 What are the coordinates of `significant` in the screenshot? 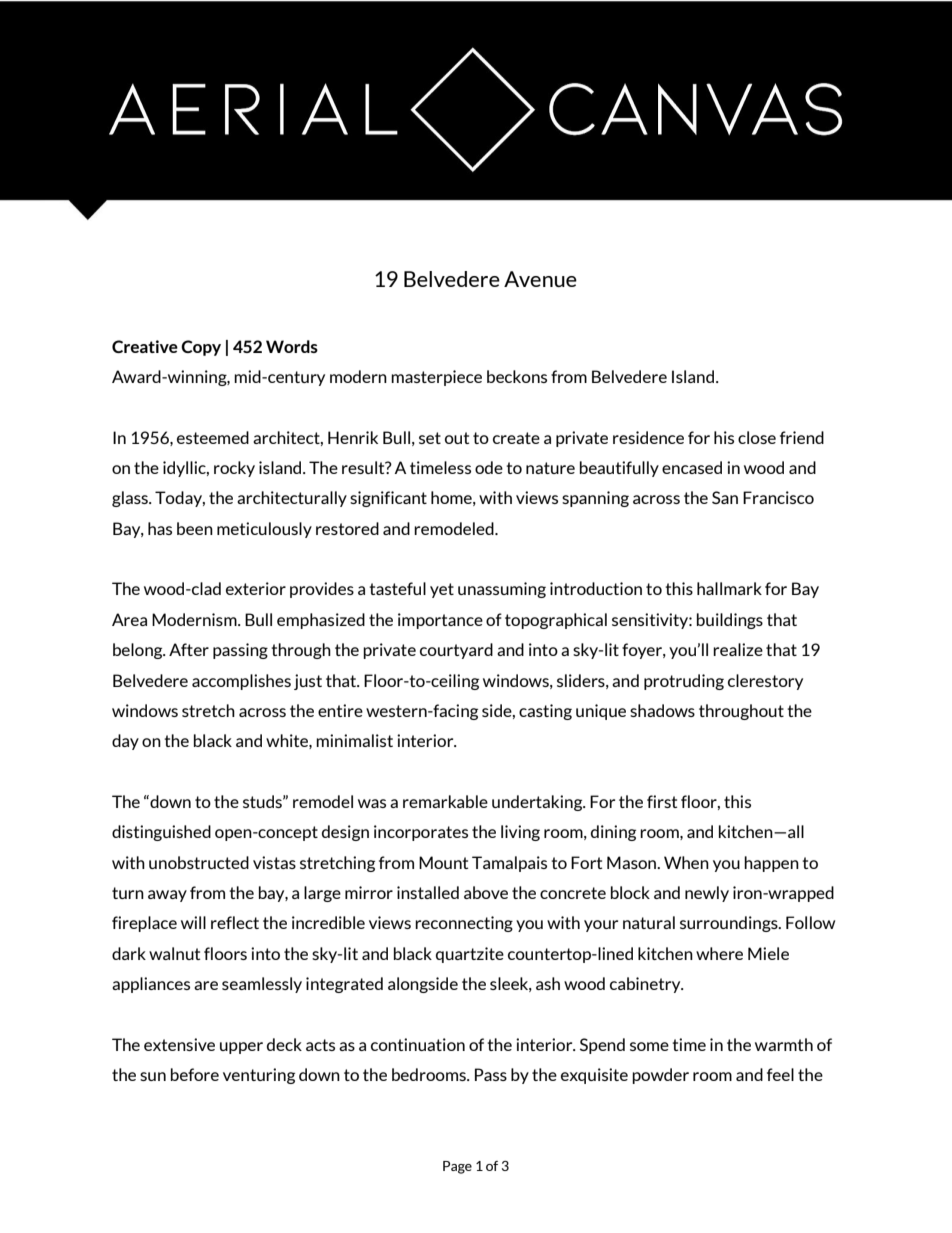 It's located at (388, 499).
